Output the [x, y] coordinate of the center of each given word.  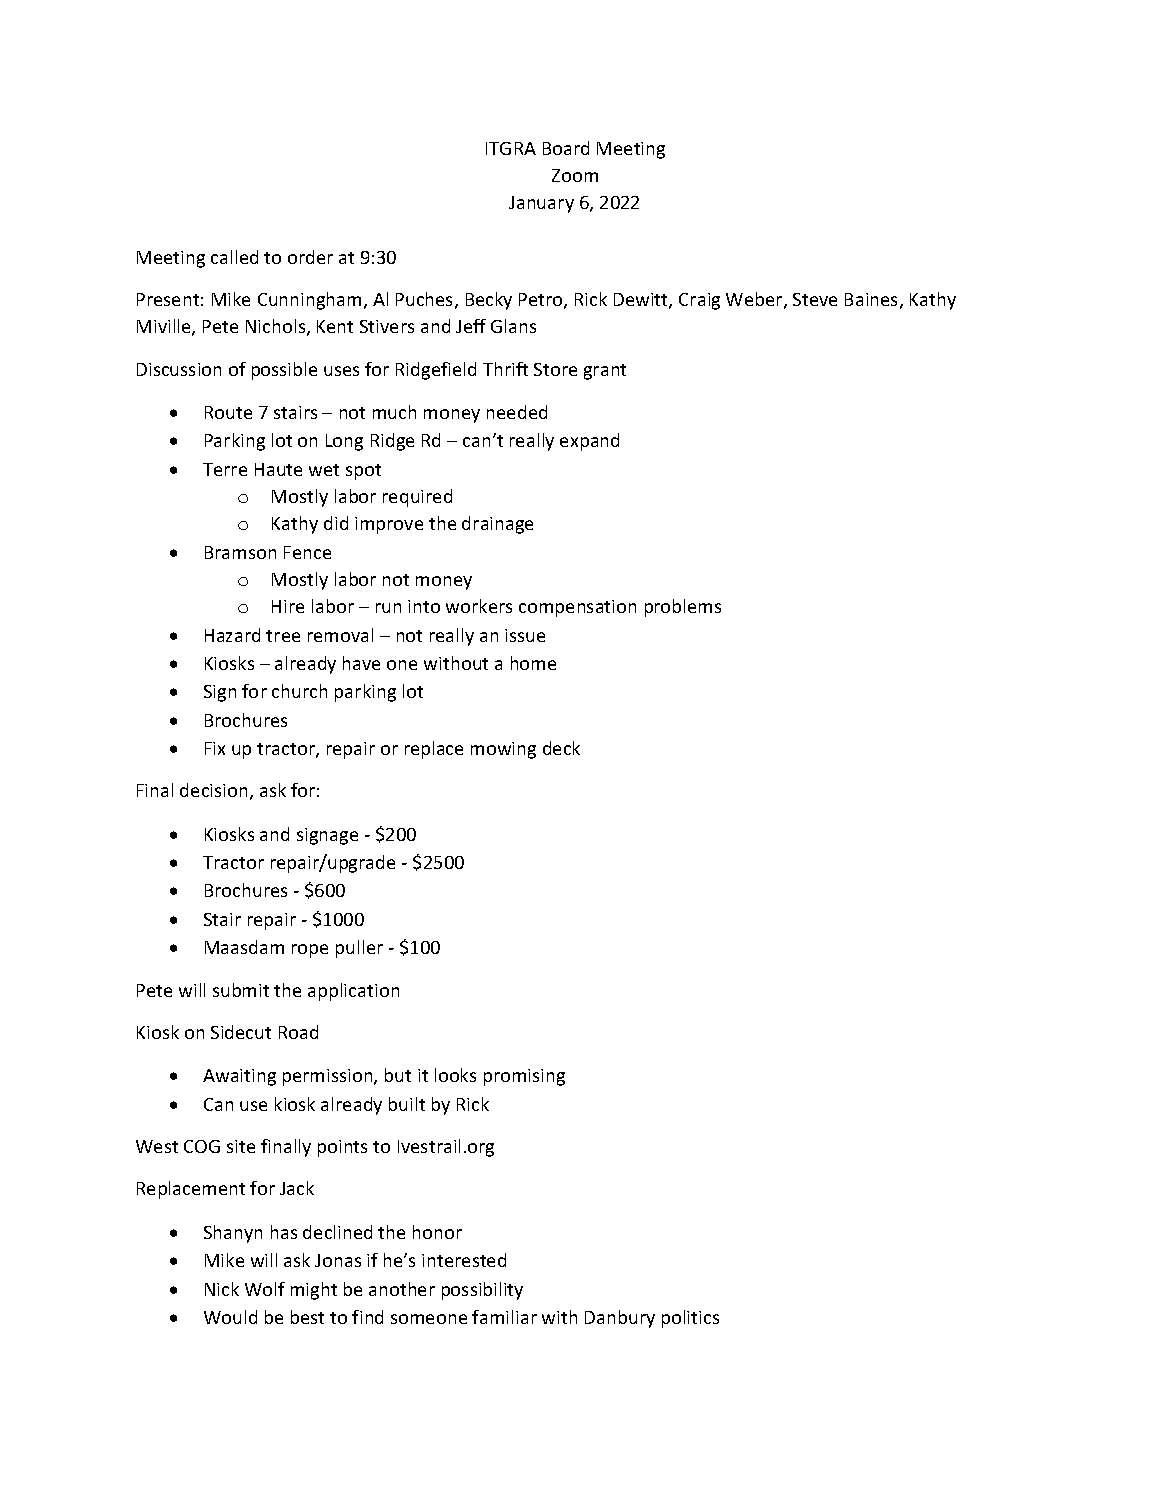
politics [690, 1319]
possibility [482, 1291]
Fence [307, 552]
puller [359, 949]
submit [241, 990]
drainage [497, 525]
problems [683, 608]
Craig [699, 301]
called [234, 257]
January [541, 204]
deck [561, 748]
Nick [222, 1289]
